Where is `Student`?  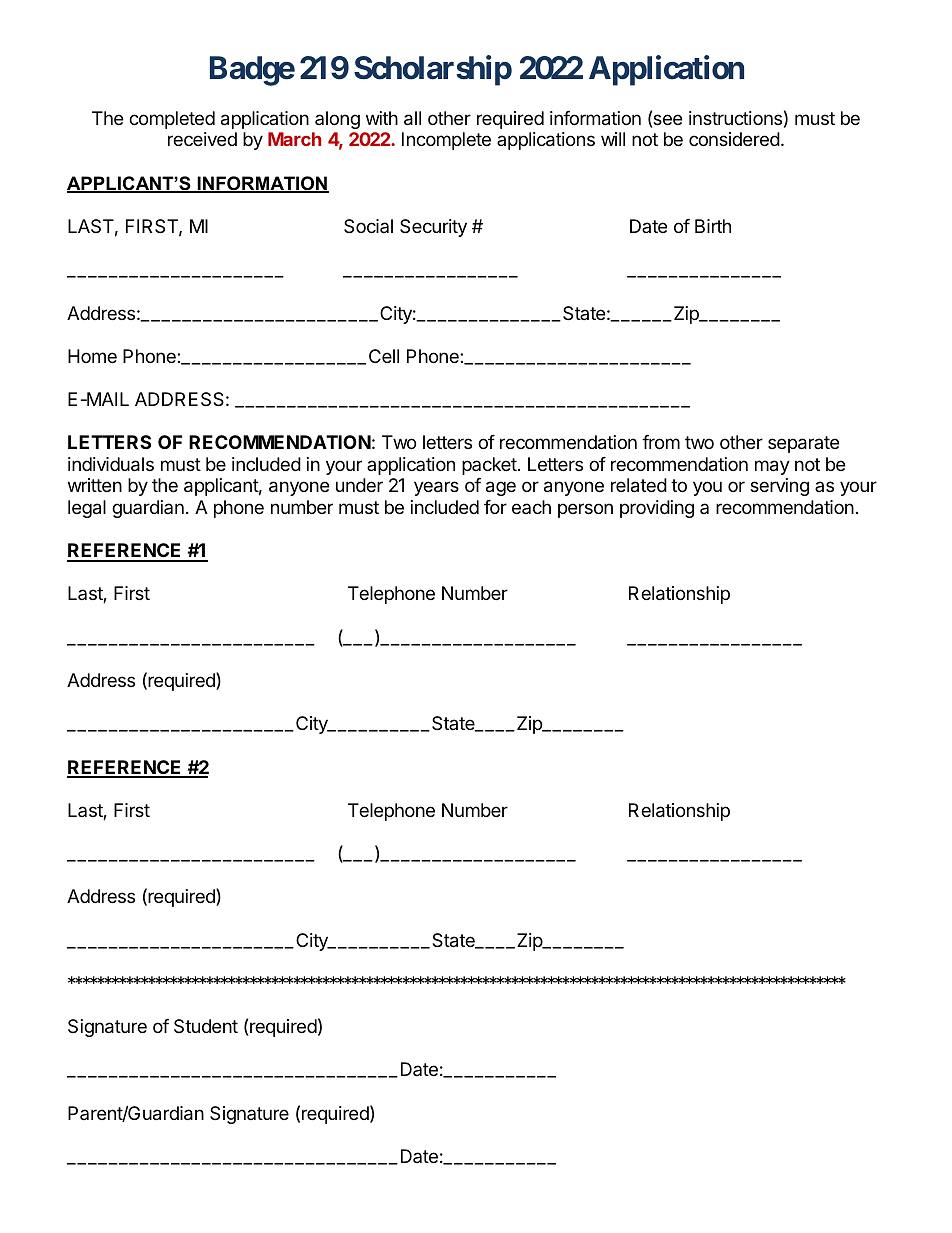
Student is located at coordinates (206, 1026).
